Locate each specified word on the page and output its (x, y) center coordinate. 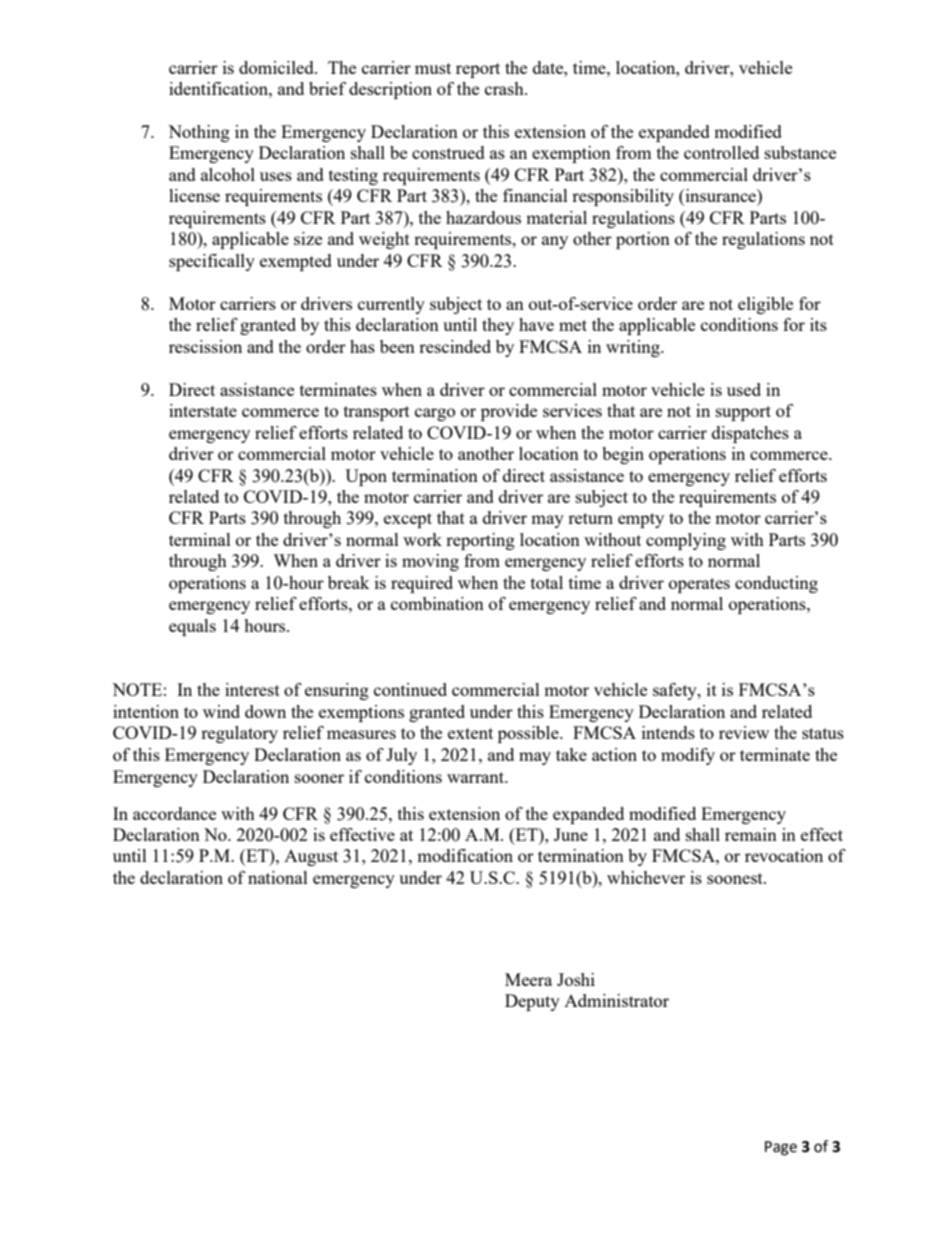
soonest (736, 878)
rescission (205, 346)
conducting (776, 584)
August (311, 858)
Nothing (199, 133)
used (744, 389)
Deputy (532, 1002)
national (278, 877)
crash (505, 88)
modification (465, 855)
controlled (721, 152)
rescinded (455, 346)
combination (437, 603)
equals (192, 627)
